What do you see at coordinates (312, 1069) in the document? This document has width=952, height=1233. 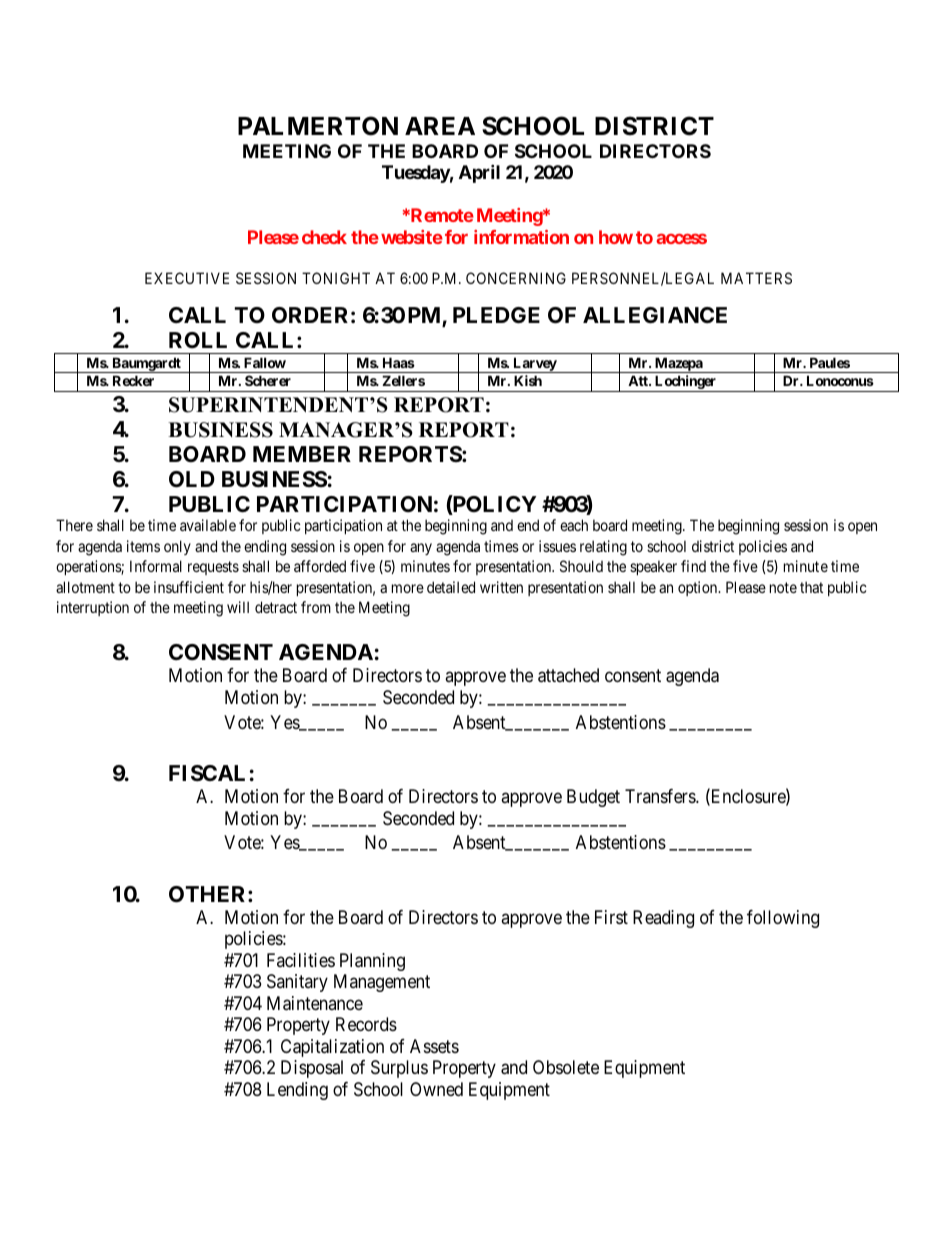 I see `Disposal` at bounding box center [312, 1069].
